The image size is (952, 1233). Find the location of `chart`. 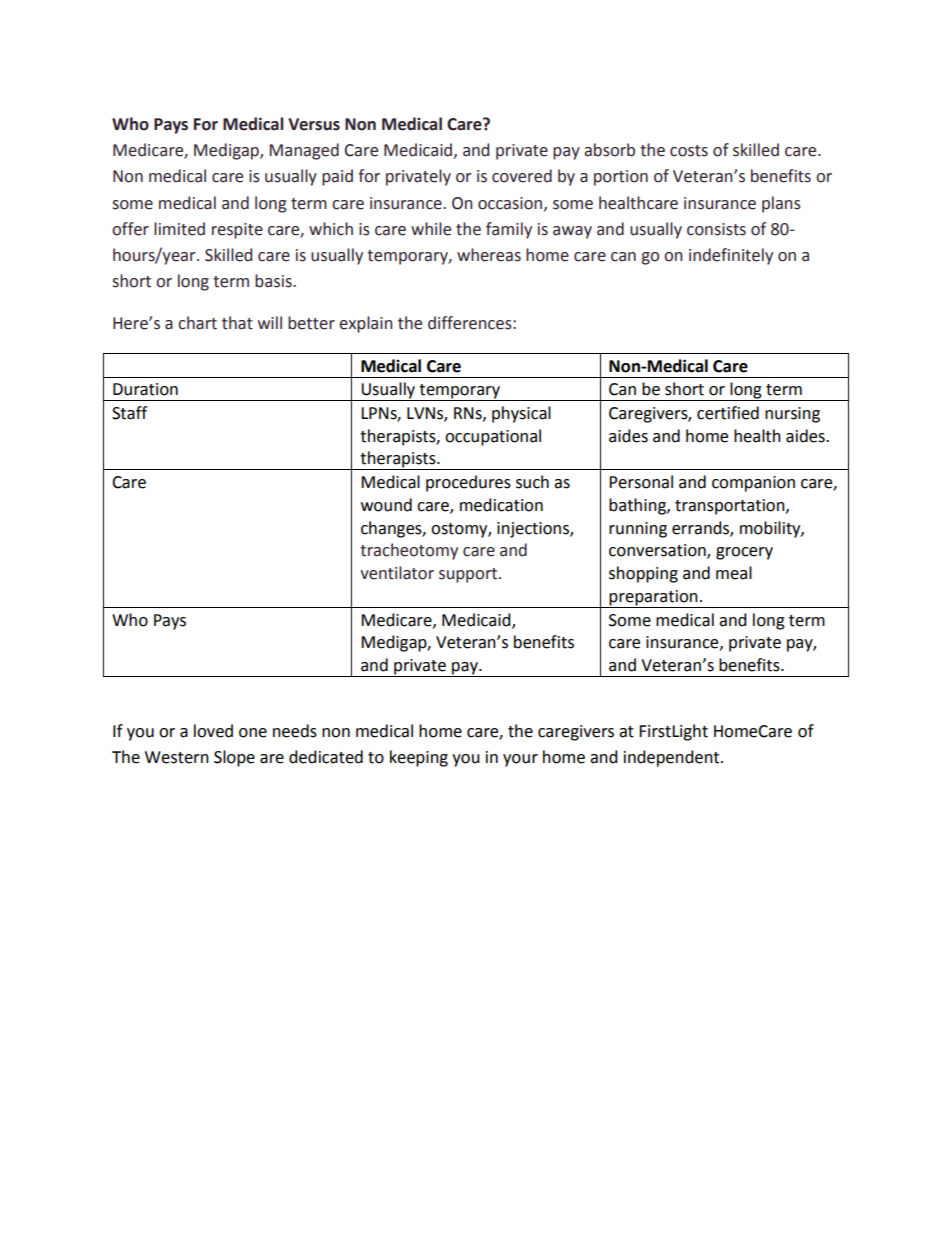

chart is located at coordinates (197, 323).
